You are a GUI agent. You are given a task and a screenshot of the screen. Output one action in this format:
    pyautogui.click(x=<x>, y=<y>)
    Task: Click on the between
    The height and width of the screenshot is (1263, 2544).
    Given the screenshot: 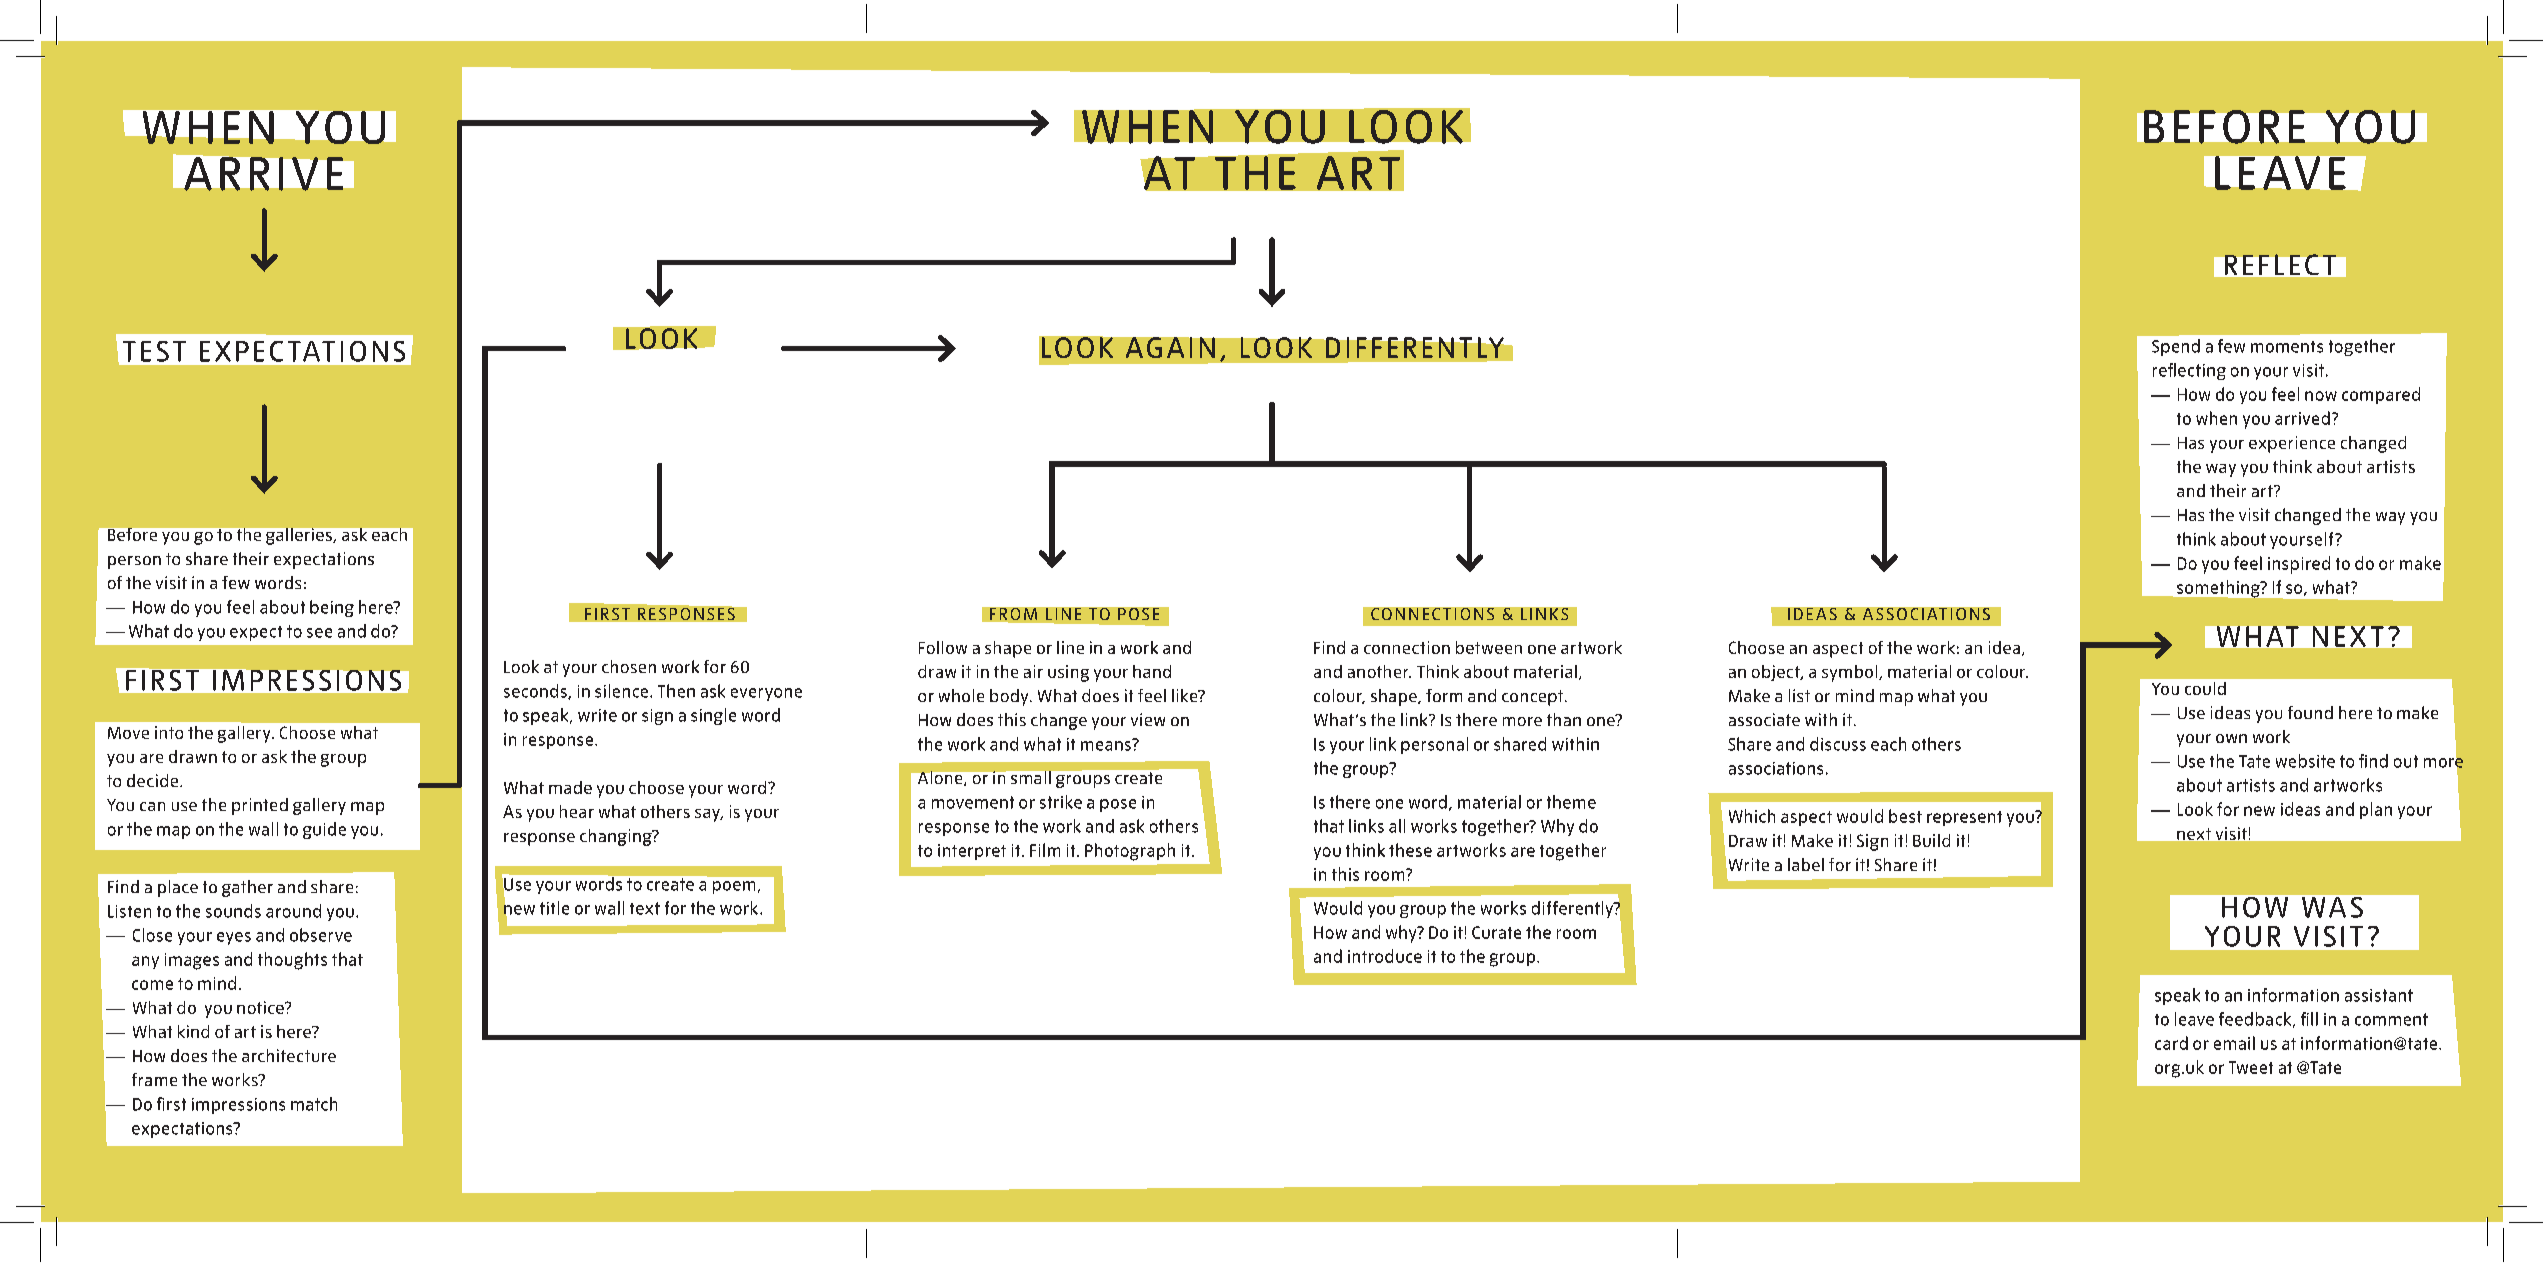 What is the action you would take?
    pyautogui.click(x=1489, y=647)
